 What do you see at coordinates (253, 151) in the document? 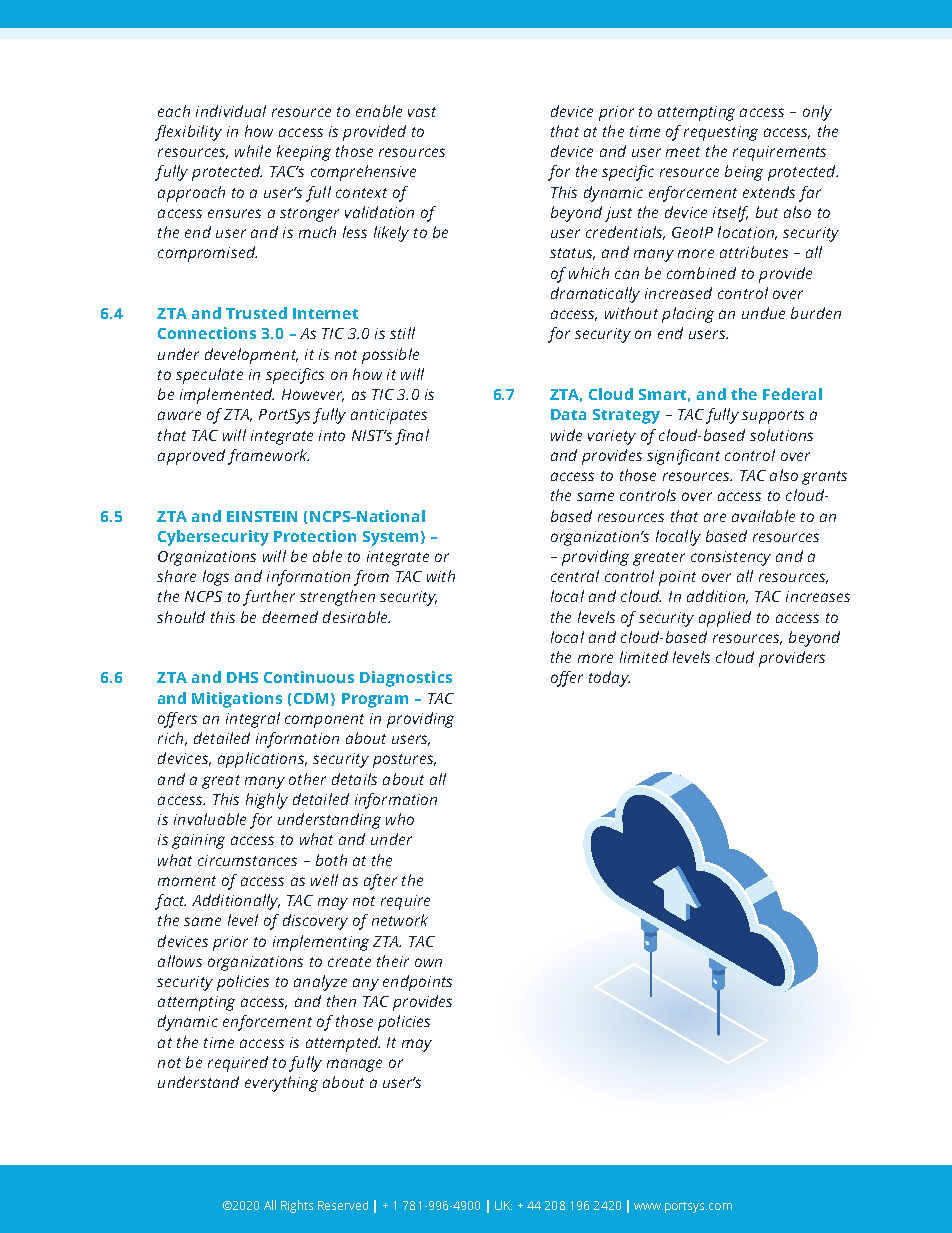
I see `while` at bounding box center [253, 151].
